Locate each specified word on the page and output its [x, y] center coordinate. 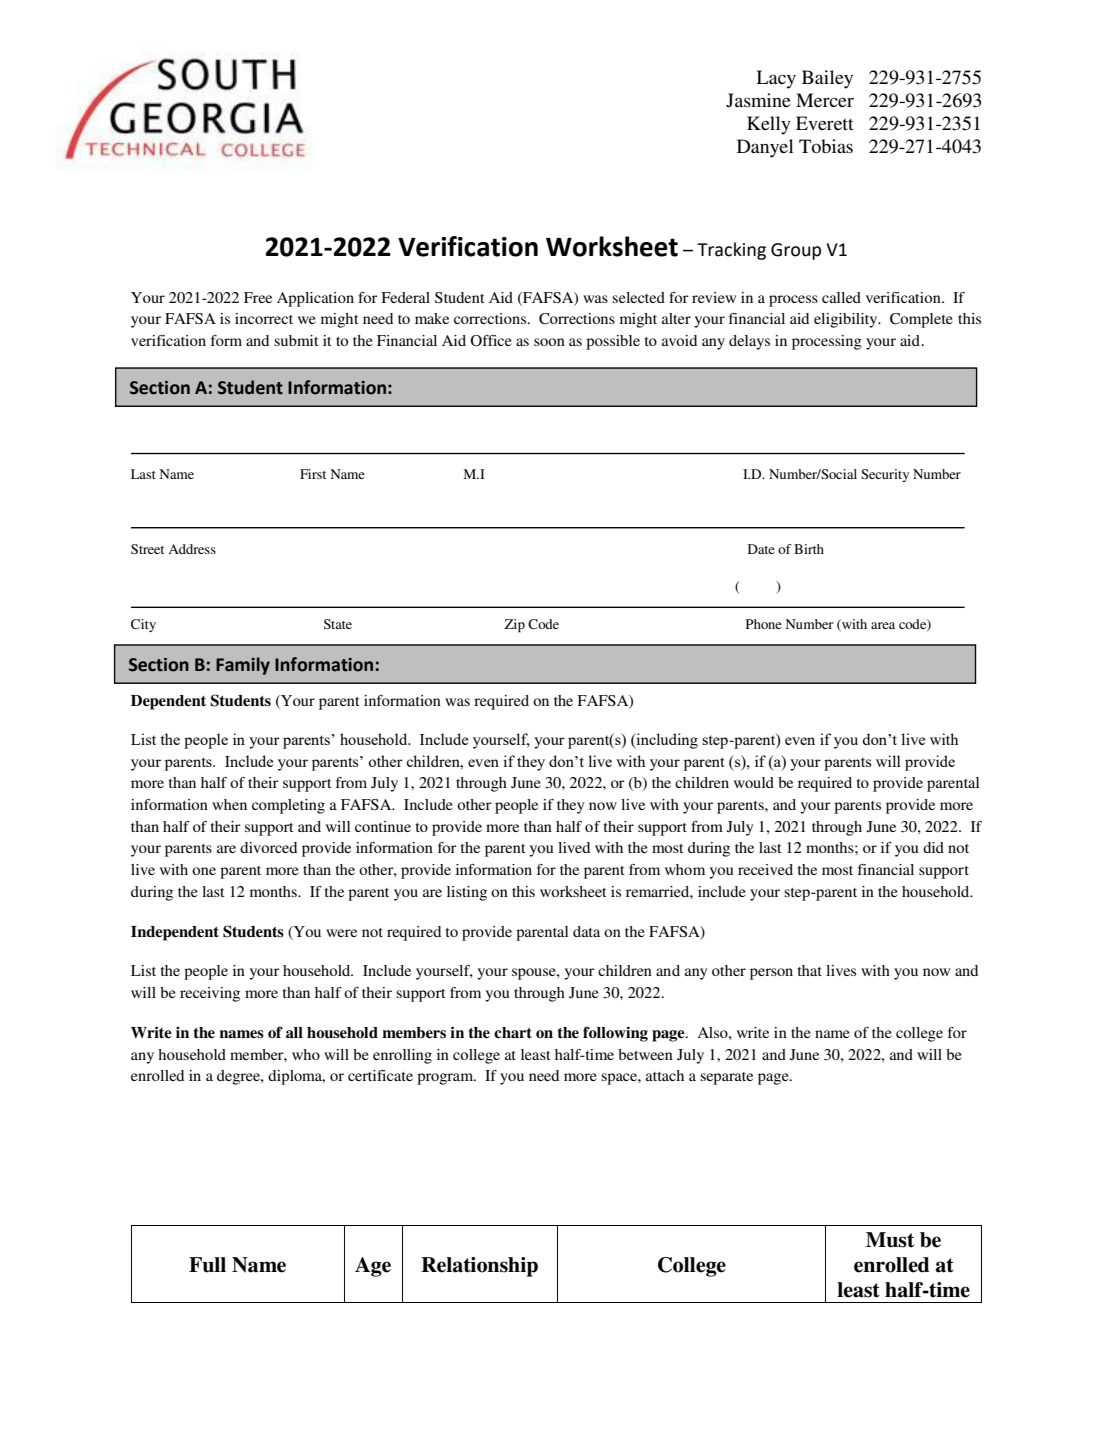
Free [258, 297]
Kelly [769, 125]
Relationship [479, 1267]
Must [890, 1240]
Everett [824, 123]
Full [207, 1265]
